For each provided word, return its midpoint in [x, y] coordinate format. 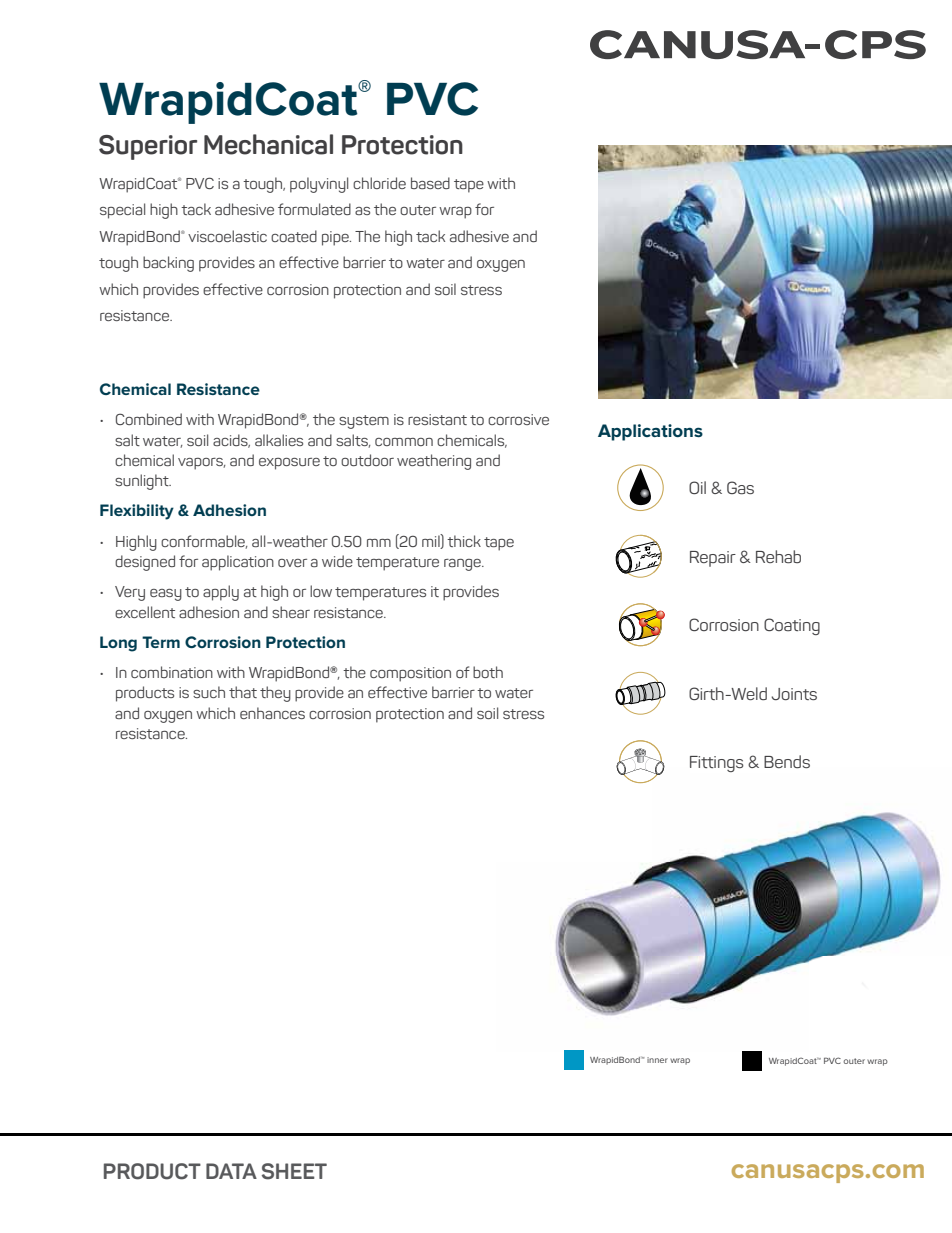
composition [410, 674]
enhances [272, 713]
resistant [437, 419]
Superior [148, 147]
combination [172, 672]
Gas [740, 487]
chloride [379, 183]
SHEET [294, 1171]
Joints [794, 694]
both [488, 672]
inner [657, 1060]
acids [231, 441]
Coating [792, 626]
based [430, 183]
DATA [231, 1171]
